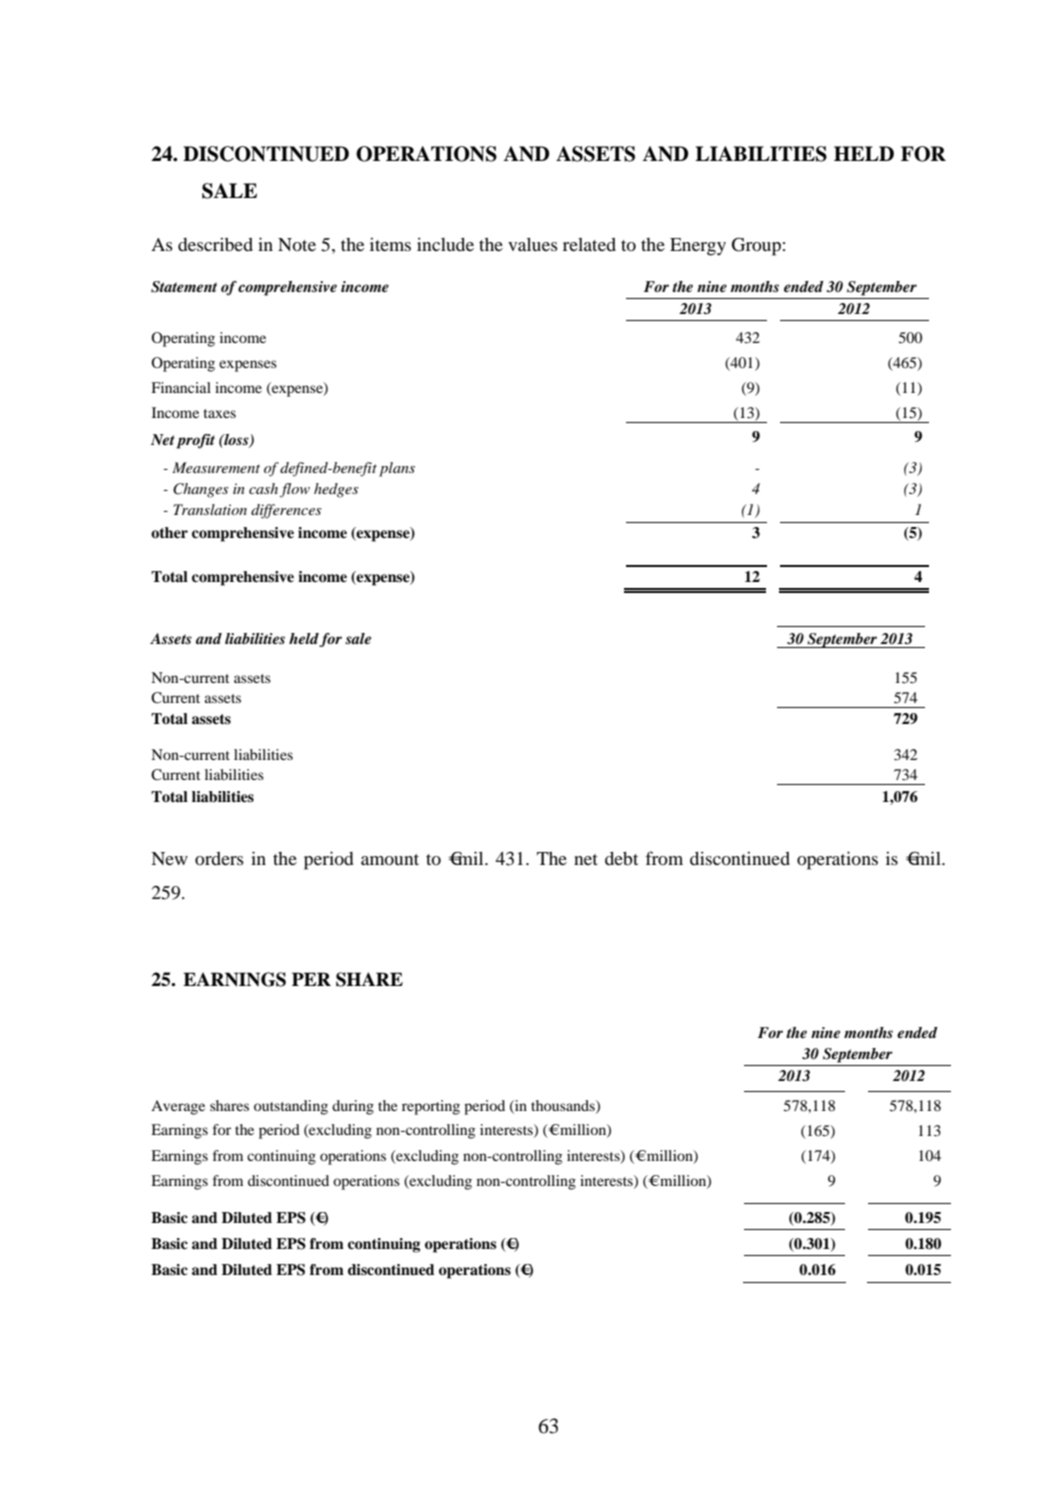 The image size is (1059, 1498). I want to click on reporting, so click(431, 1107).
